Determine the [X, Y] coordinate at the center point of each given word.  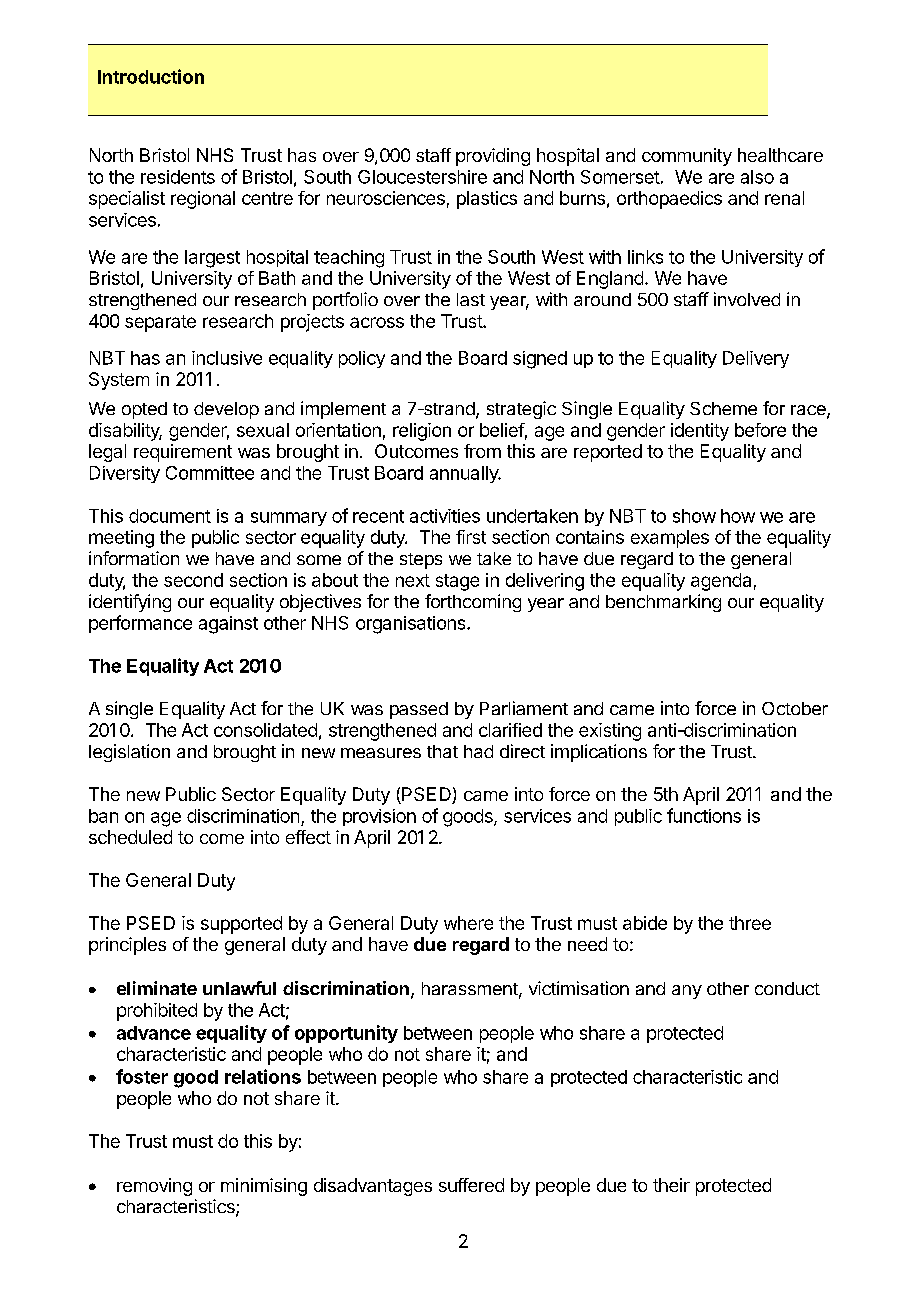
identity [700, 432]
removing [154, 1187]
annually [465, 474]
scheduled [130, 837]
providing [493, 157]
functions [704, 815]
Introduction [151, 76]
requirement [183, 453]
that [442, 751]
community [687, 157]
